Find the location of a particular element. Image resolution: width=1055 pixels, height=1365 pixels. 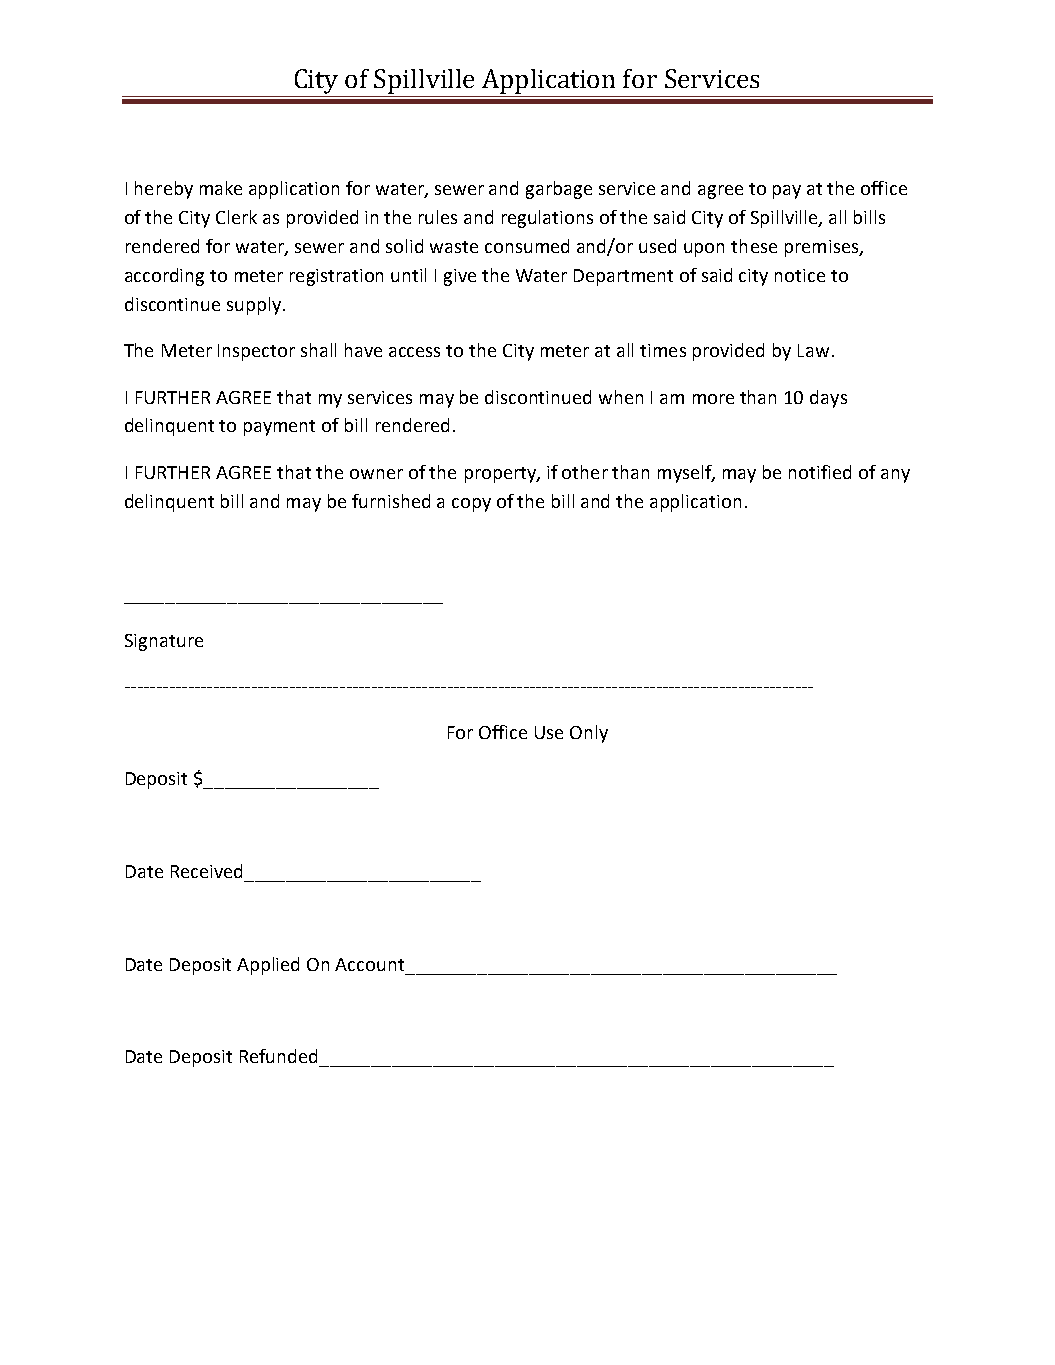

premises is located at coordinates (823, 248).
